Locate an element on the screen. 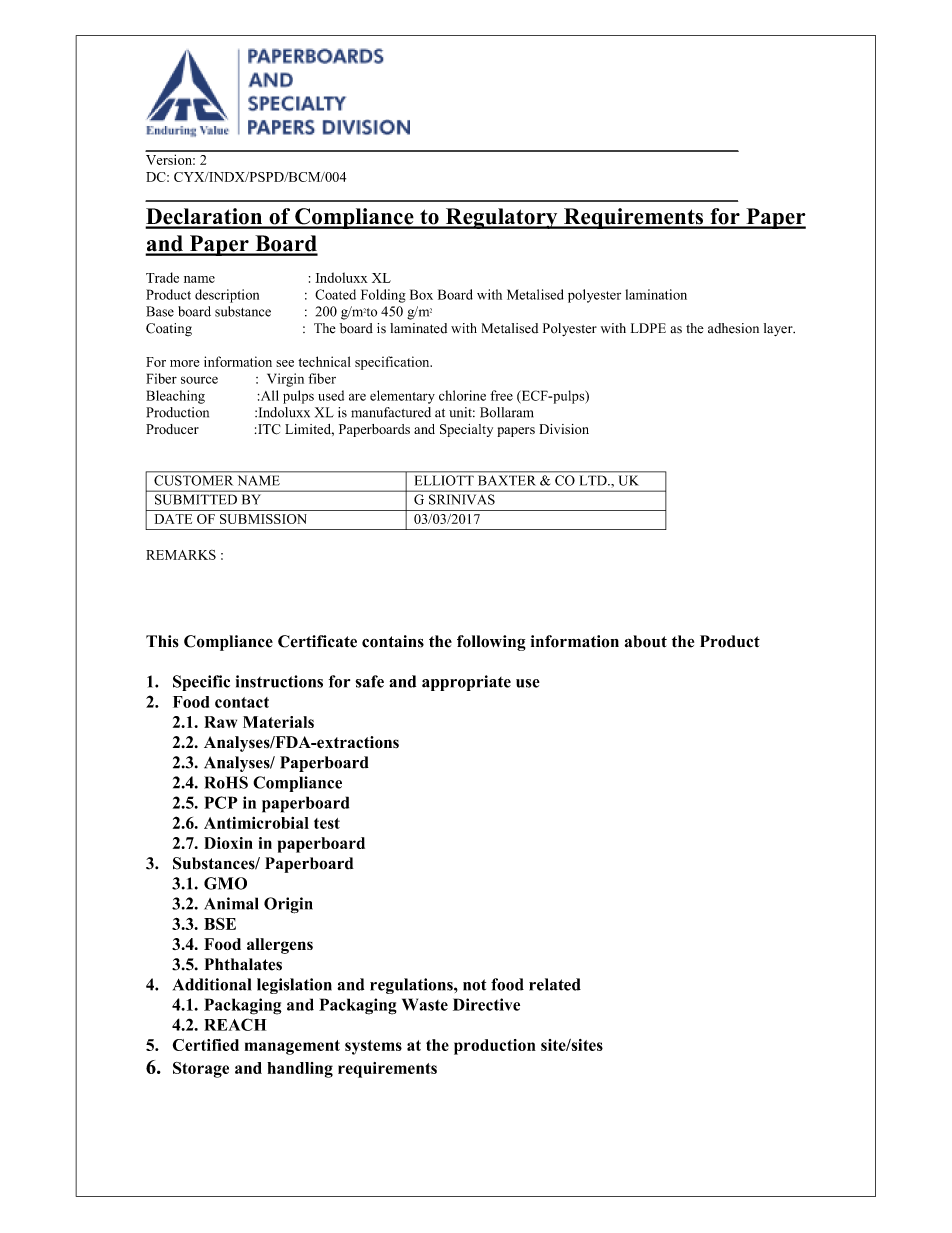  instructions is located at coordinates (279, 681).
